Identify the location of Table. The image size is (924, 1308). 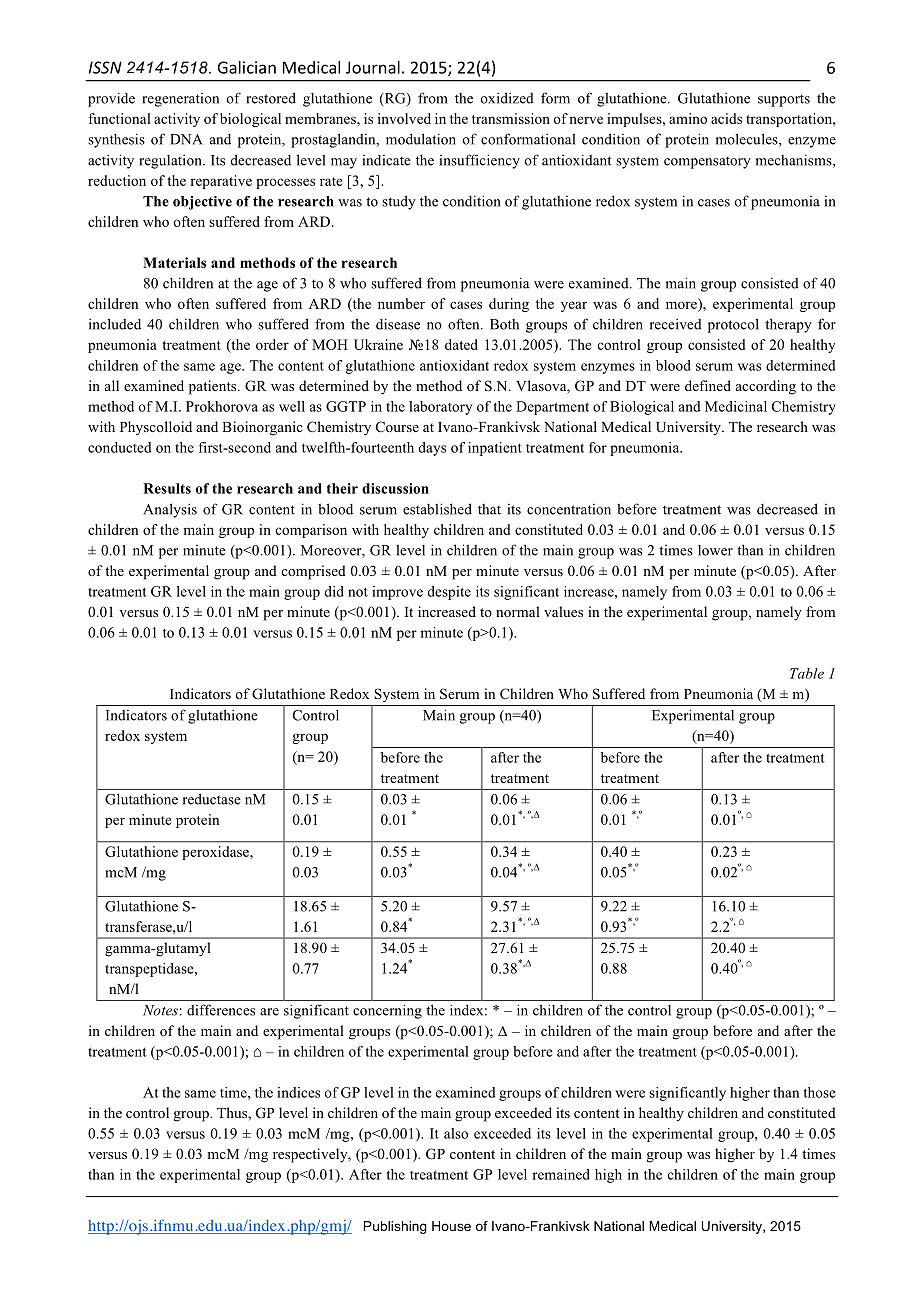
(807, 673).
